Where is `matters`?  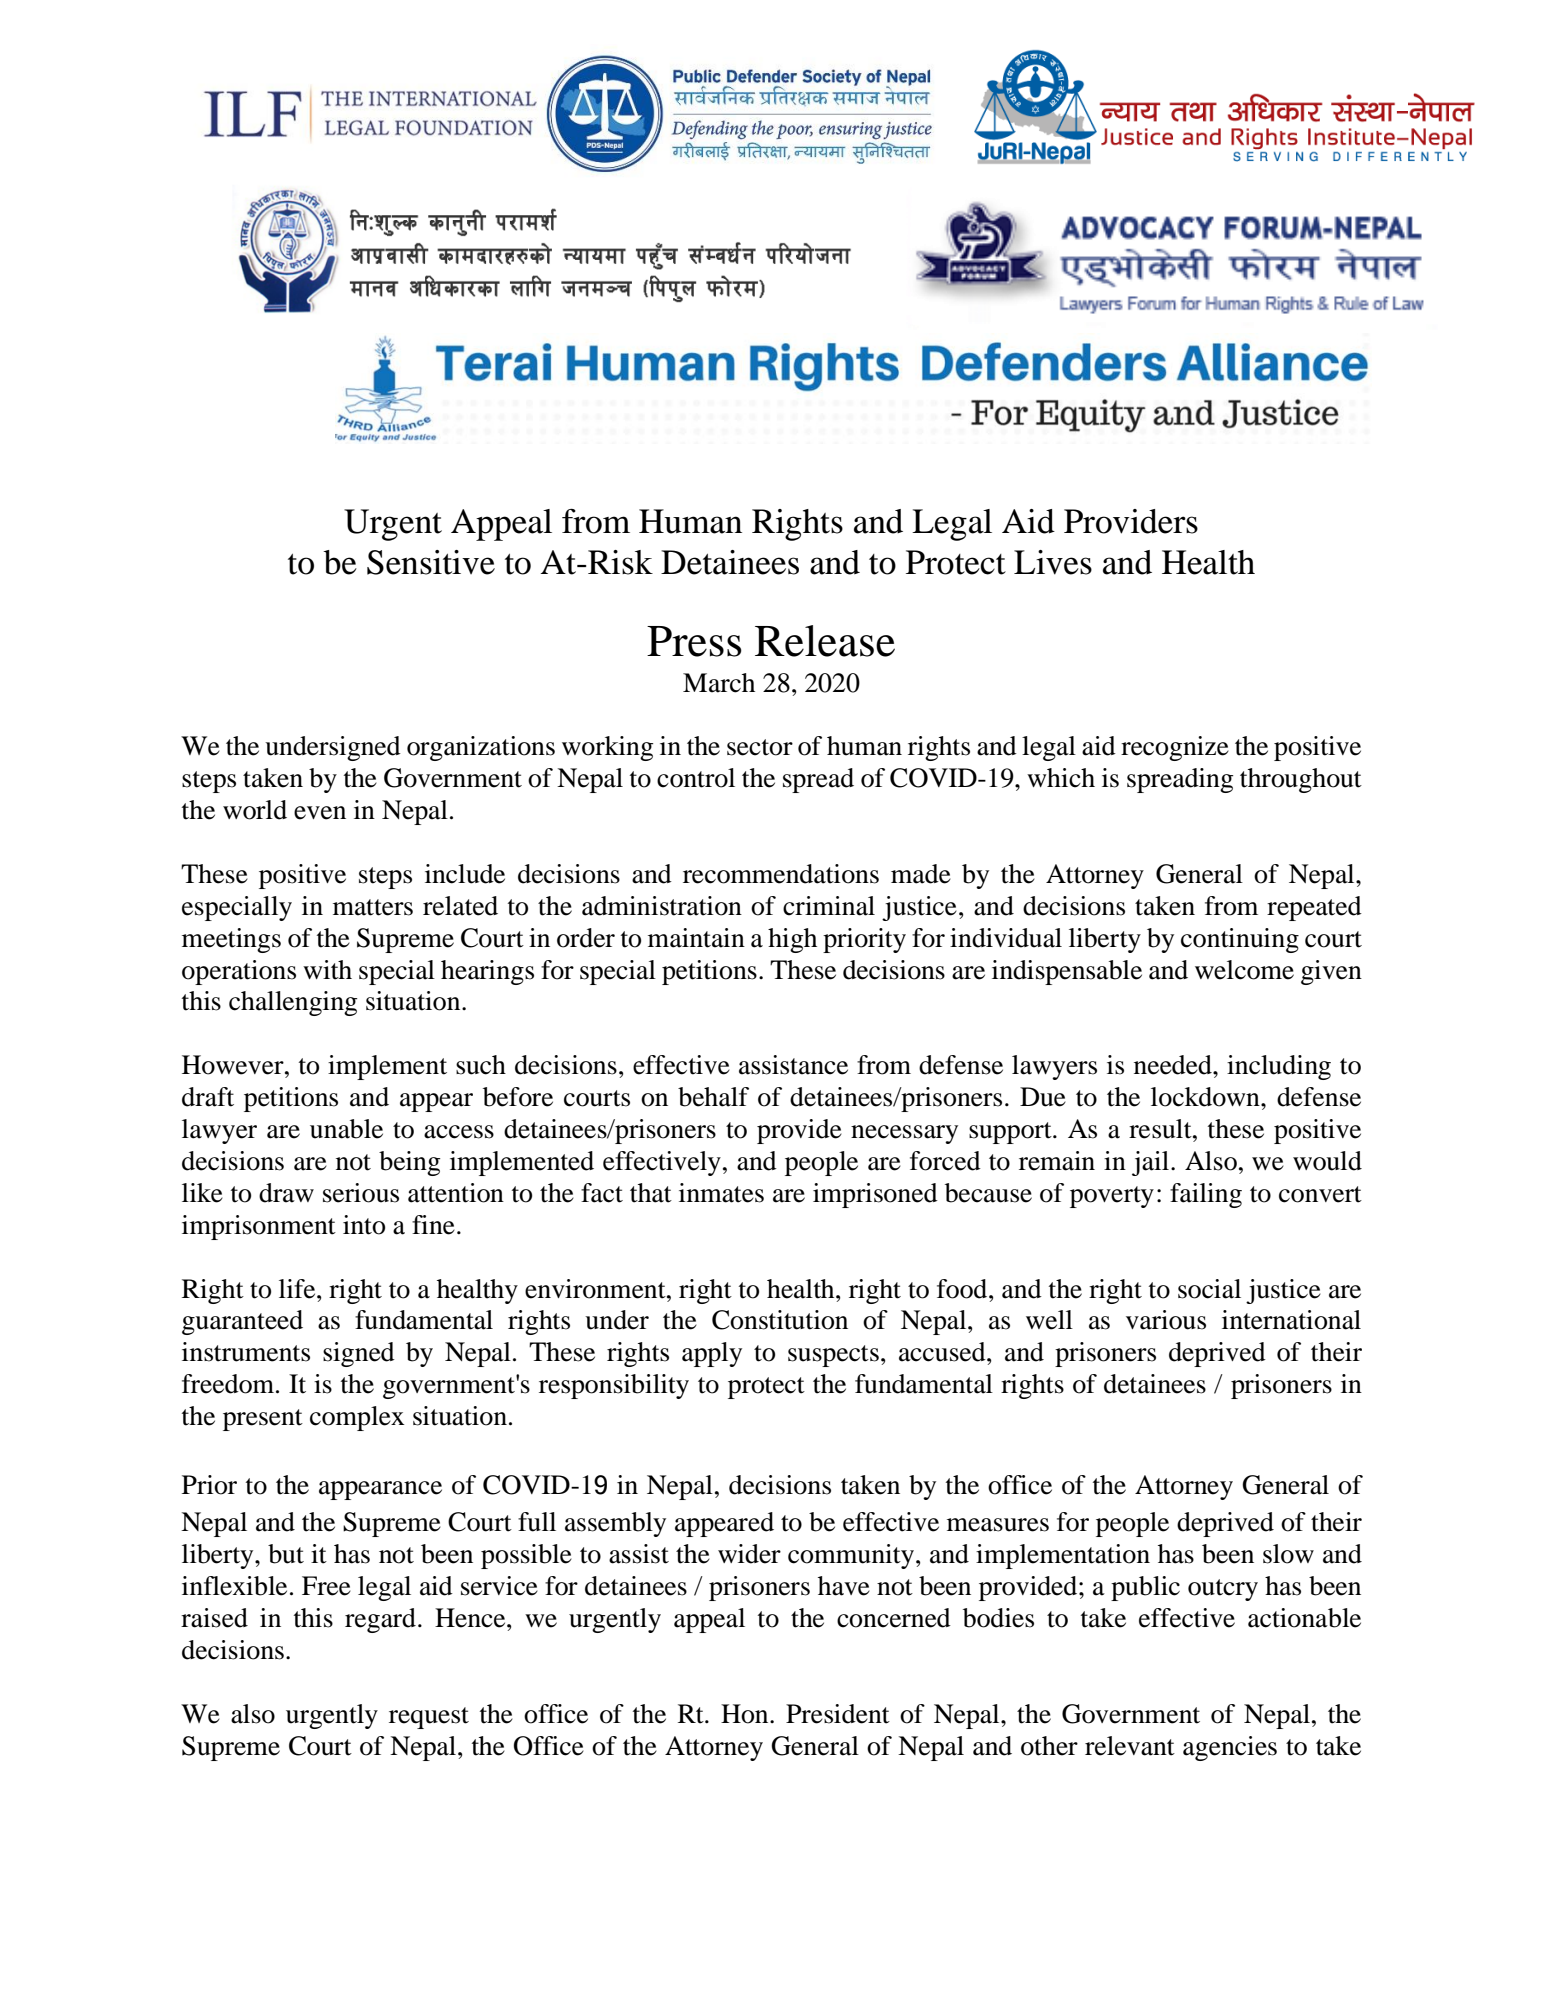 matters is located at coordinates (373, 907).
